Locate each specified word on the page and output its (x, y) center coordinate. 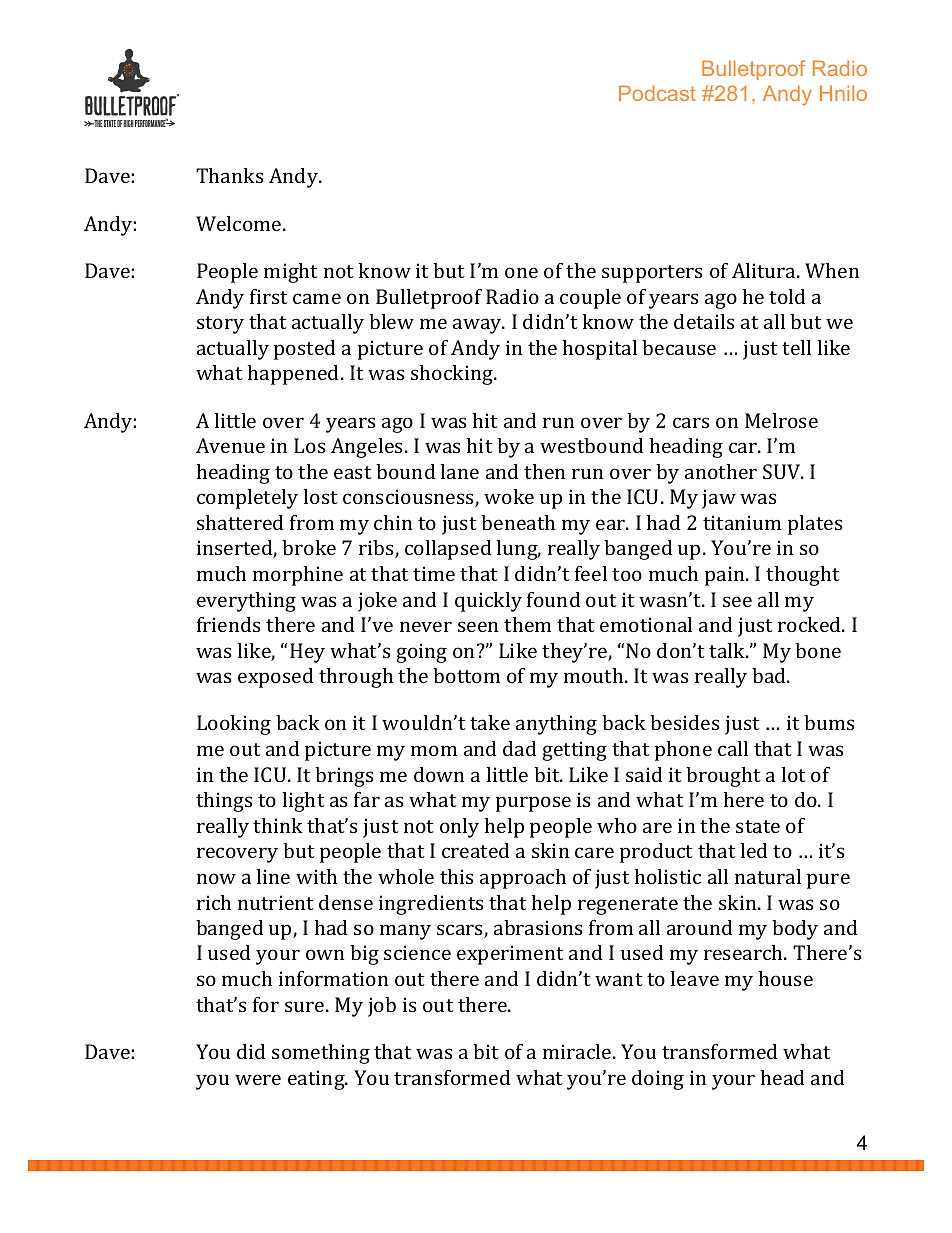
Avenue (230, 445)
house (786, 978)
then (544, 471)
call (733, 748)
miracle (578, 1051)
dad (519, 748)
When (832, 270)
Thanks (230, 175)
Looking (234, 725)
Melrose (781, 420)
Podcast (657, 93)
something (321, 1054)
